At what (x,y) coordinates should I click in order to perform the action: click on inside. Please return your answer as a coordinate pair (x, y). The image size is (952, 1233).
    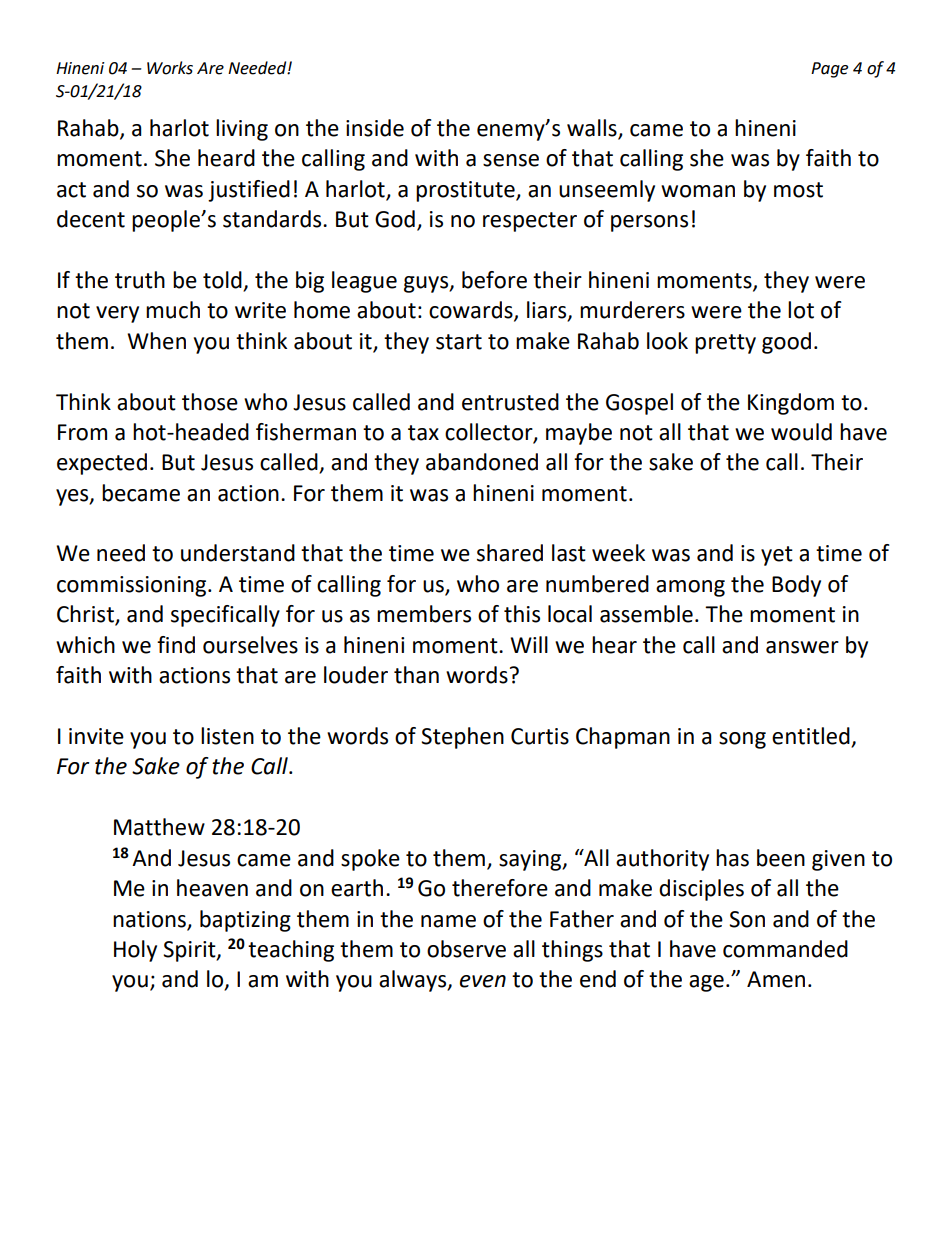
    Looking at the image, I should click on (375, 128).
